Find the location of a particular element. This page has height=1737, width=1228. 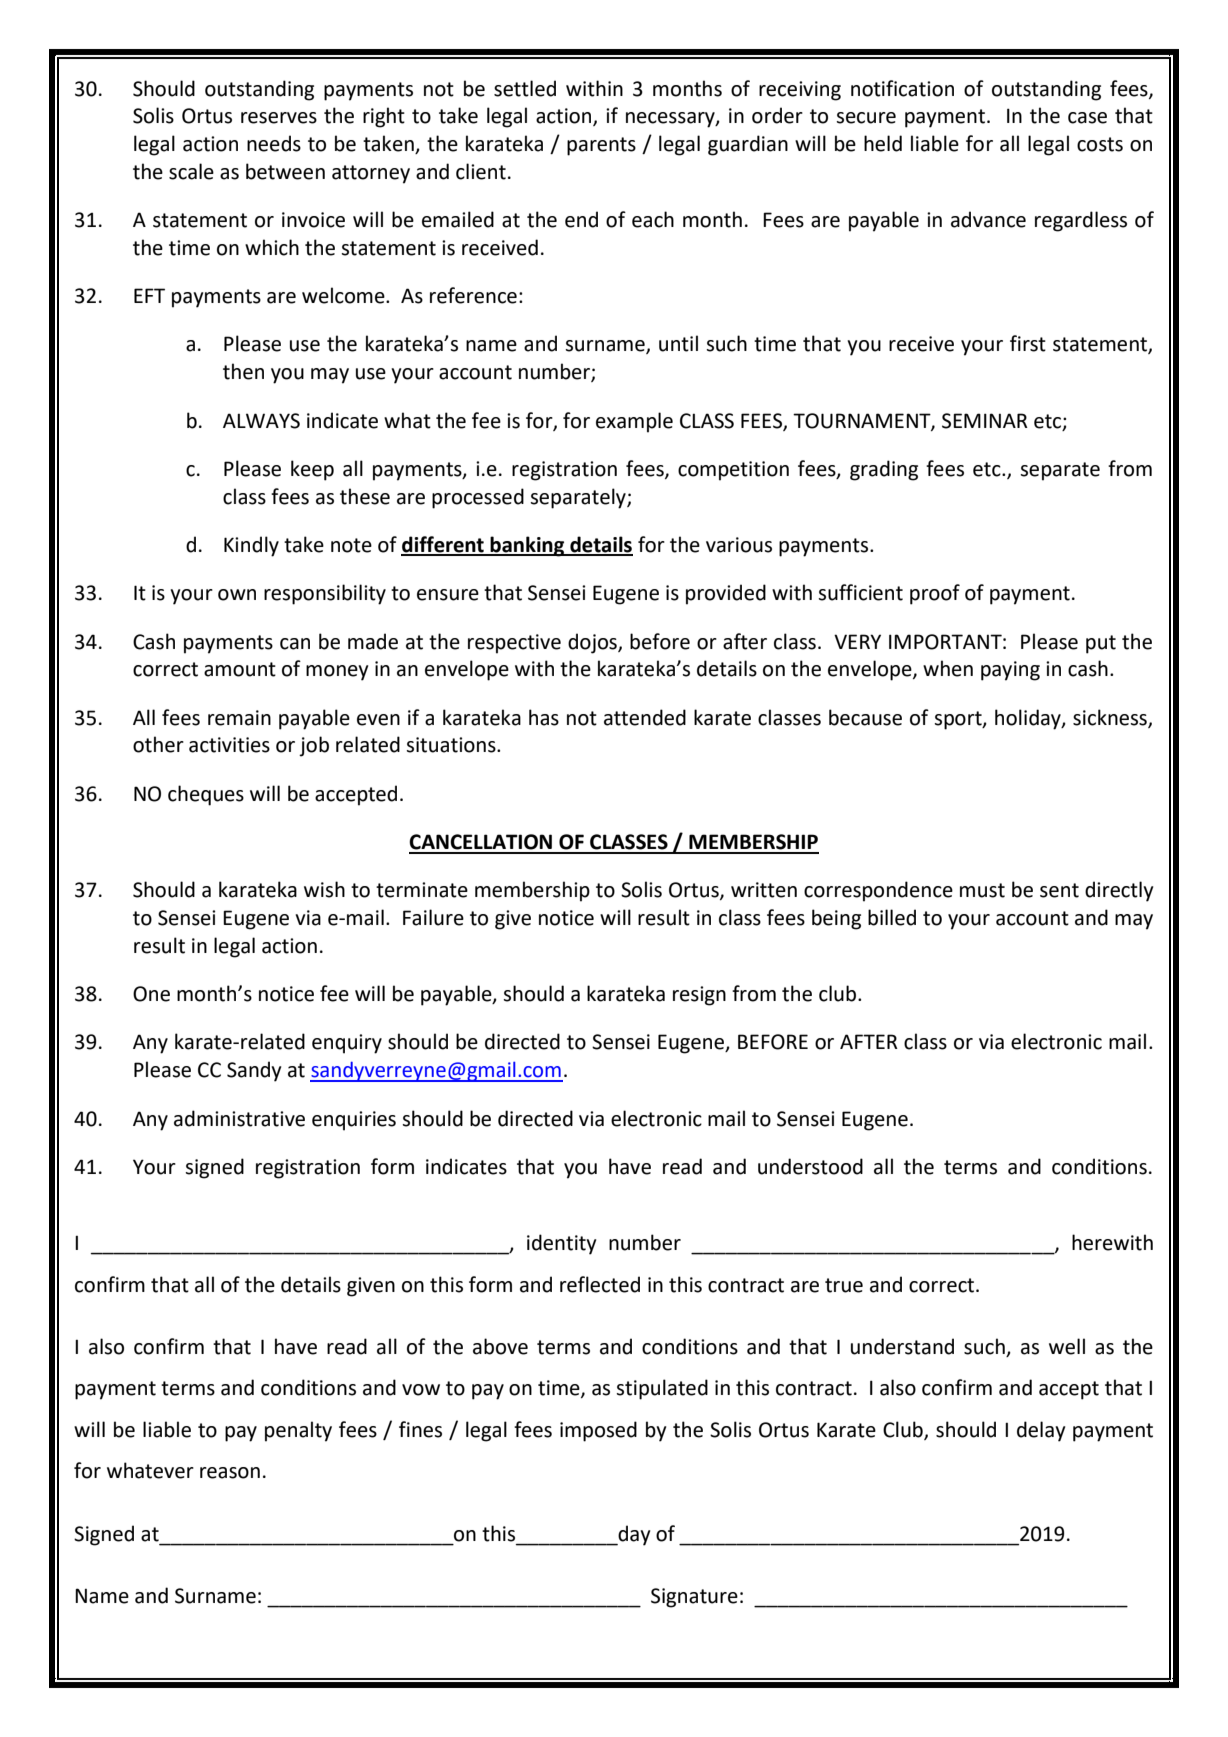

written is located at coordinates (764, 890).
